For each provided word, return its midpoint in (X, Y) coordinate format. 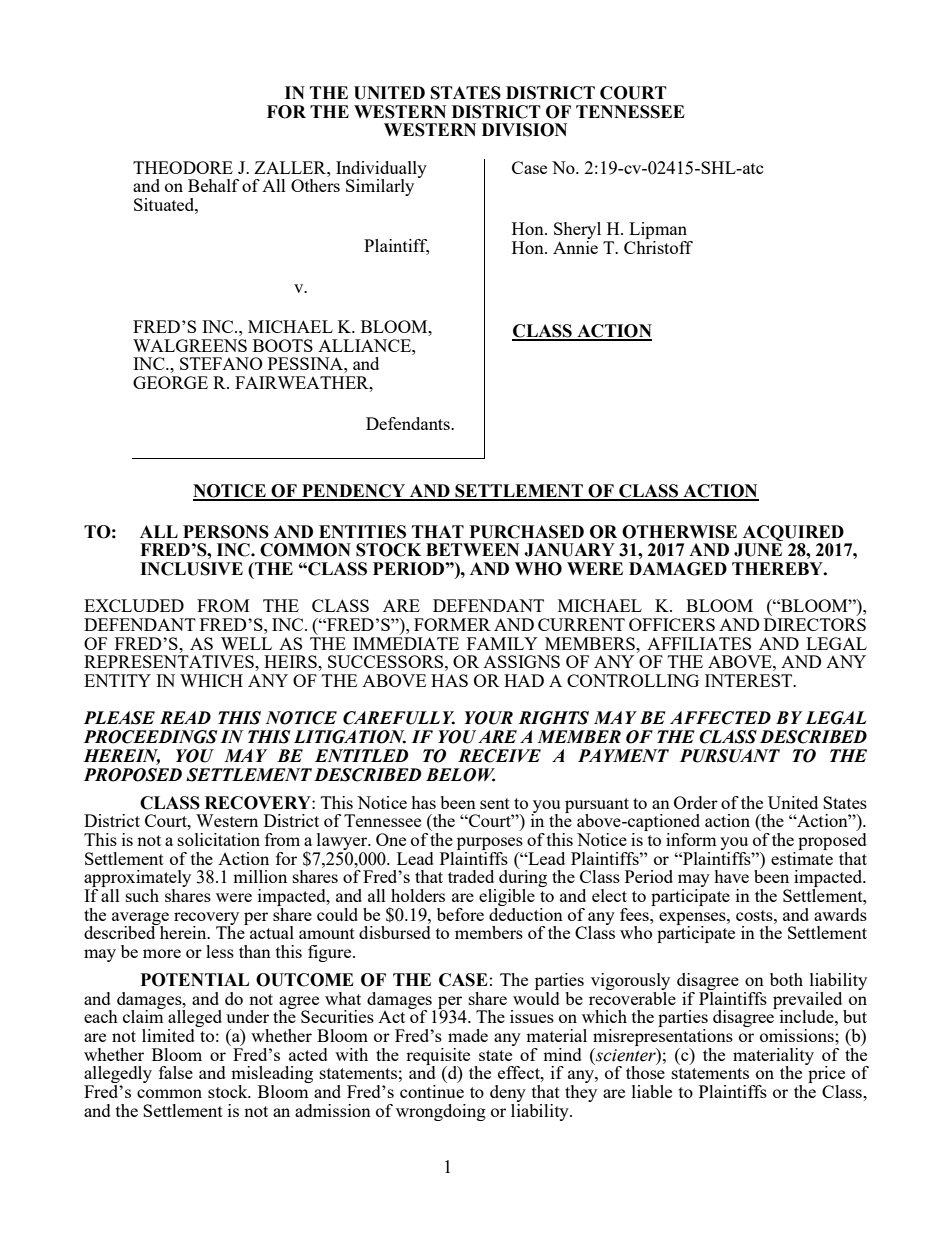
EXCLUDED (134, 605)
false (176, 1072)
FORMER (452, 624)
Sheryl (579, 232)
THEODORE (183, 167)
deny (508, 1095)
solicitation (219, 839)
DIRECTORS (815, 624)
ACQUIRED (793, 533)
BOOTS (283, 345)
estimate (802, 857)
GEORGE (170, 382)
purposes (490, 843)
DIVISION (524, 130)
